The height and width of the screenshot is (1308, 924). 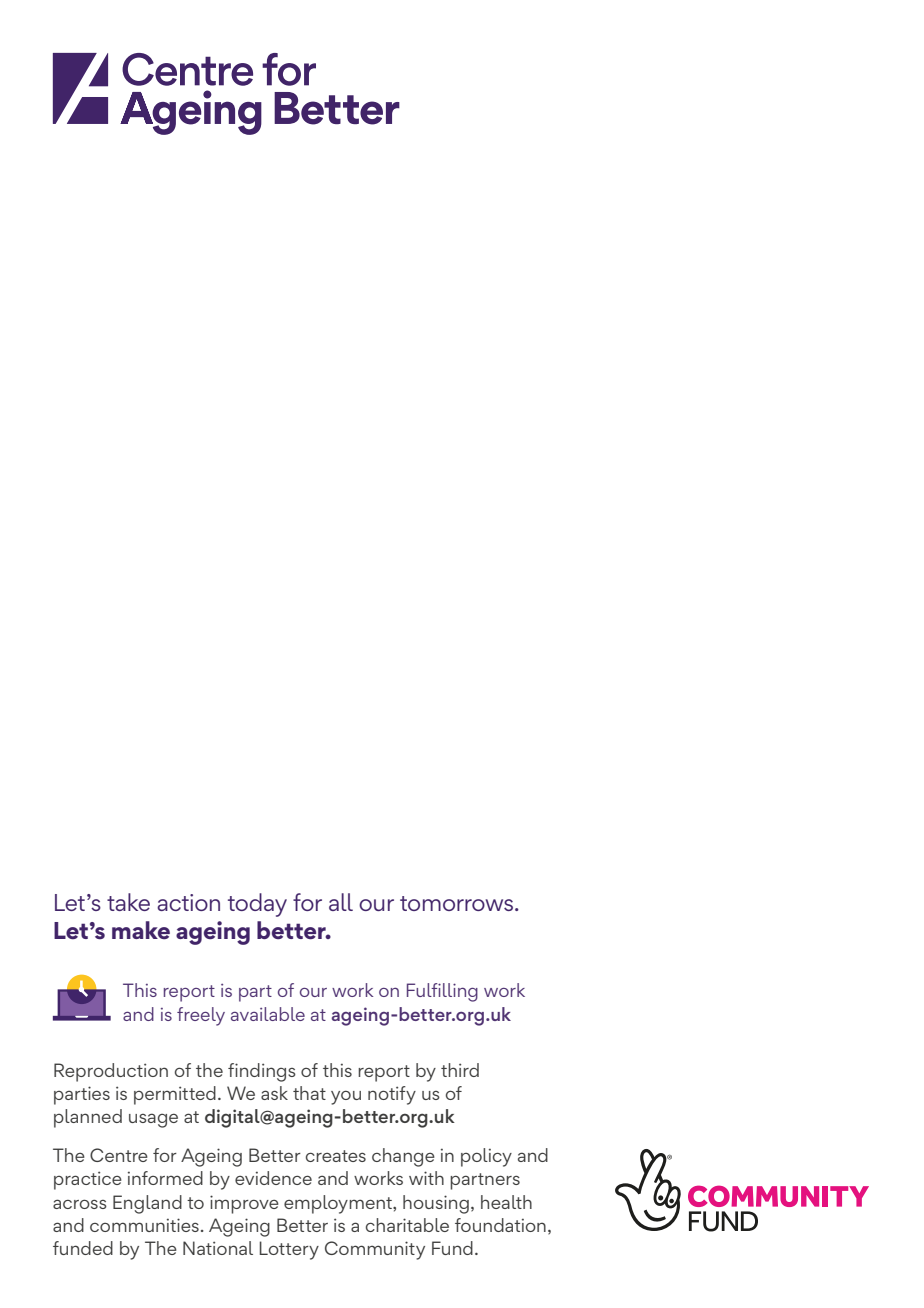 I want to click on available, so click(x=268, y=1014).
